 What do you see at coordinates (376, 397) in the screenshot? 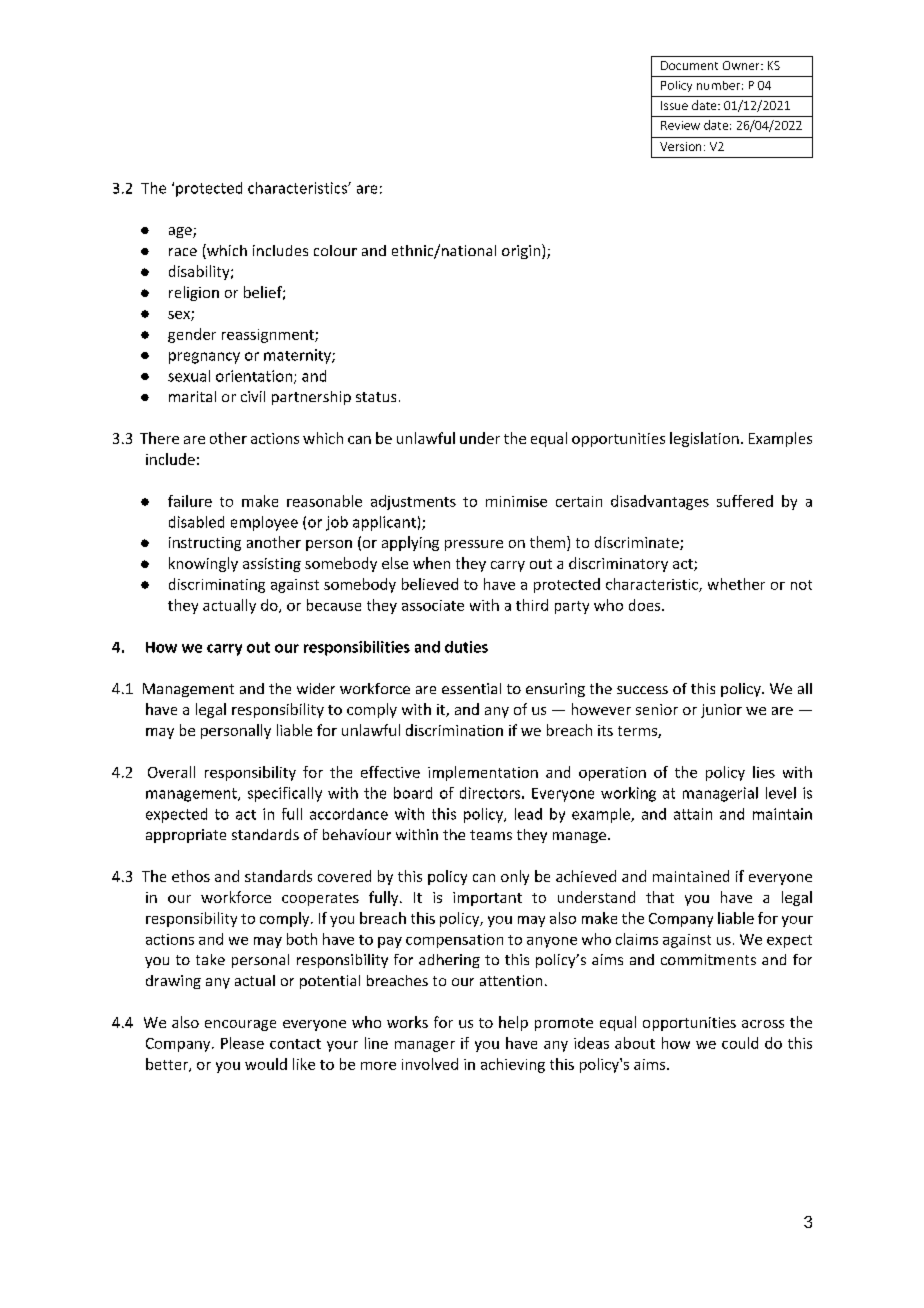
I see `status` at bounding box center [376, 397].
